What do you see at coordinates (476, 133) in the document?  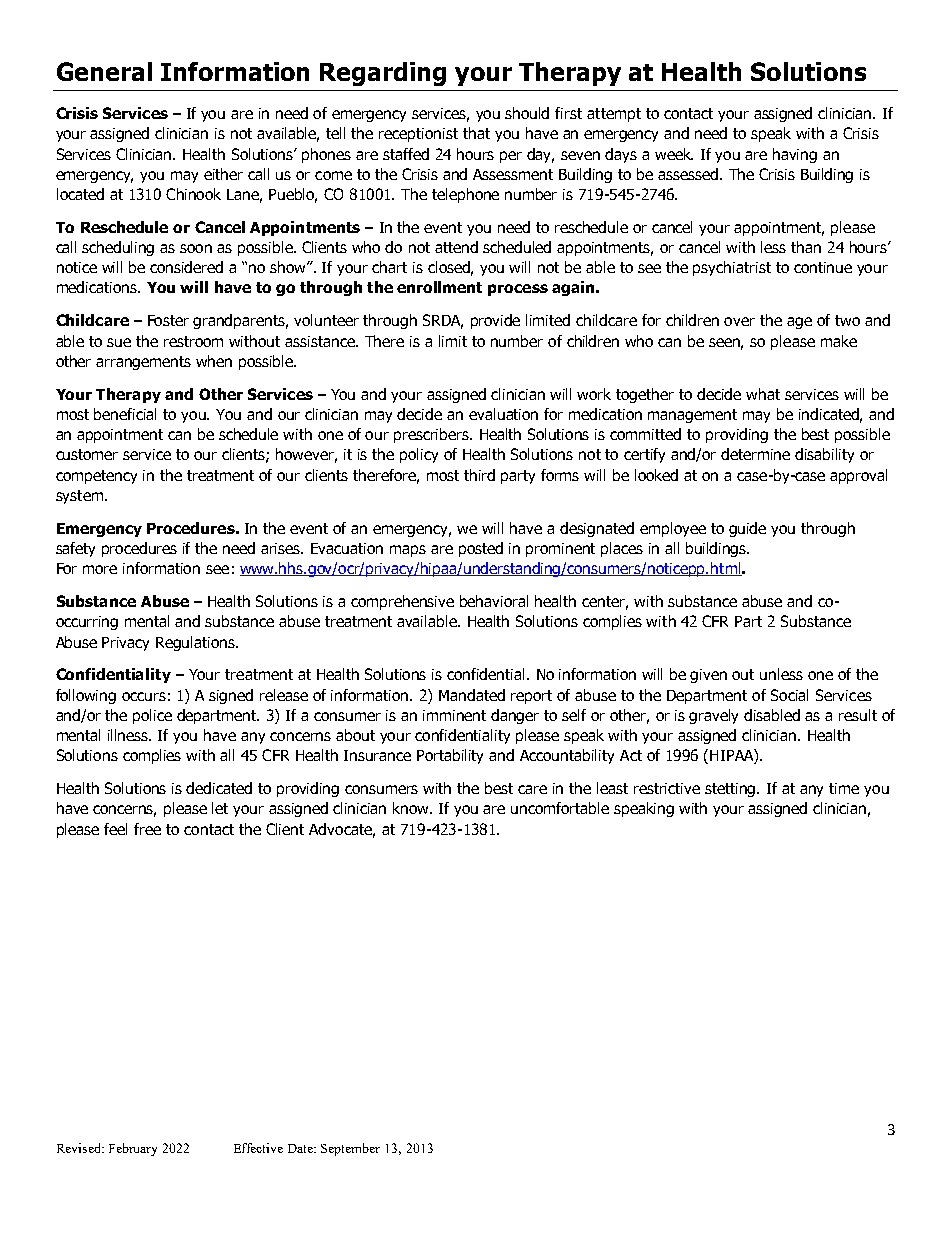 I see `that` at bounding box center [476, 133].
